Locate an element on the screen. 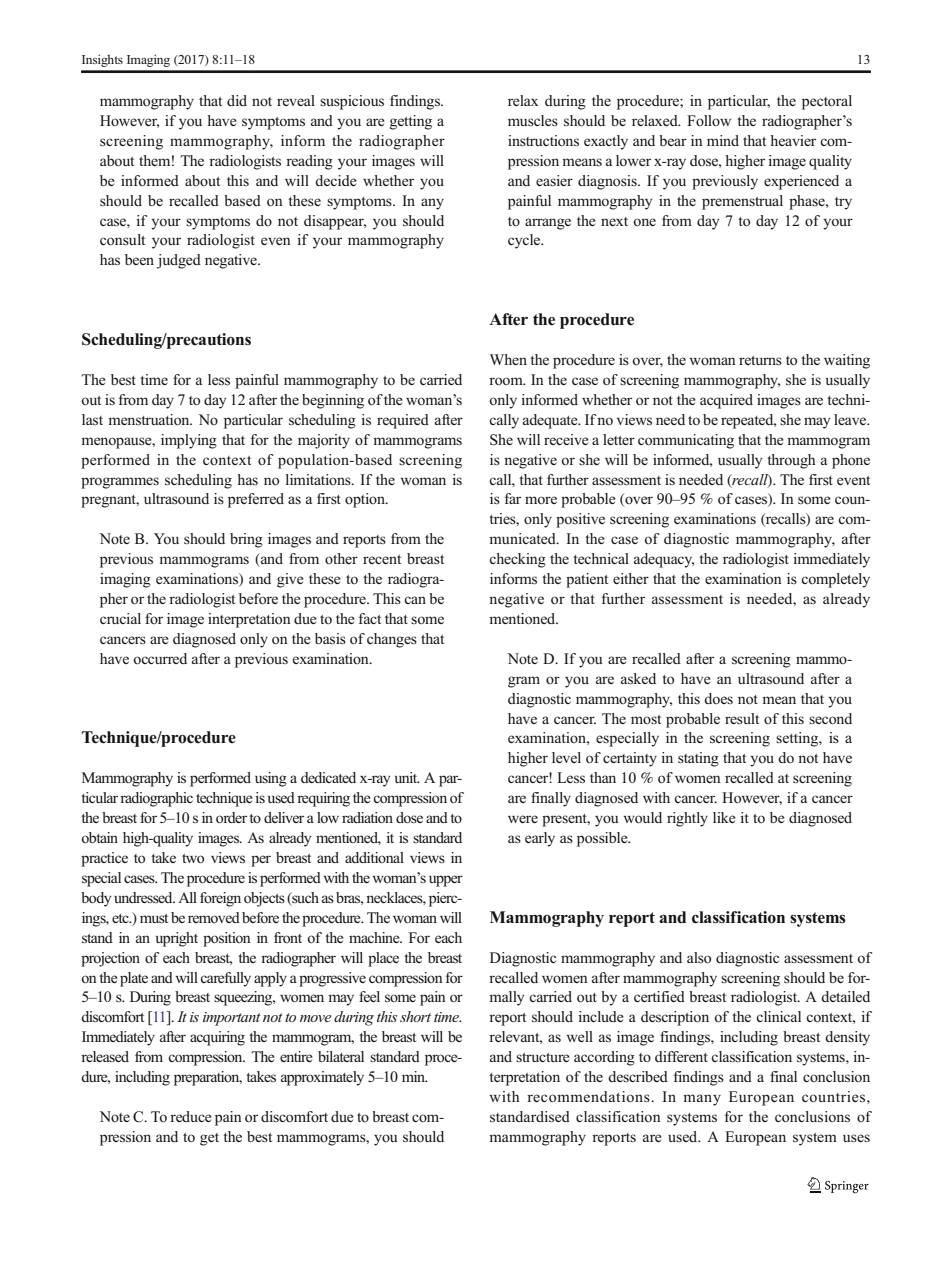  did is located at coordinates (237, 100).
